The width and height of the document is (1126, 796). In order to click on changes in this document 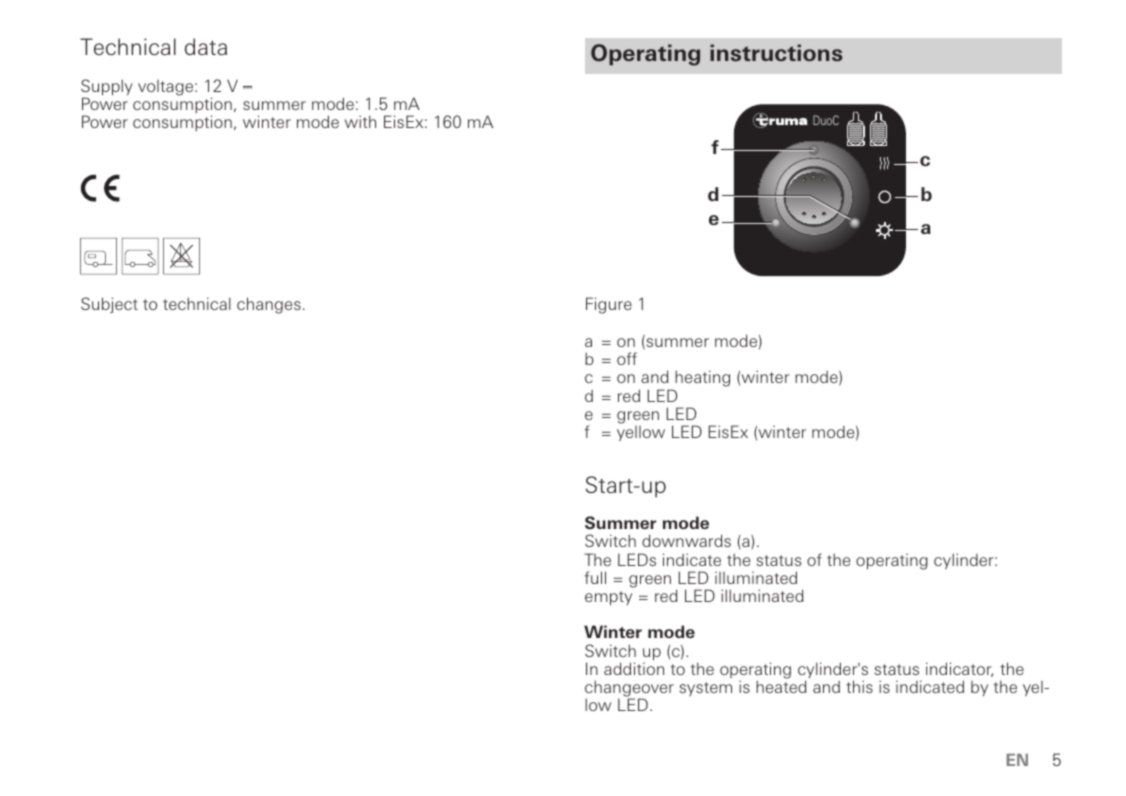, I will do `click(269, 305)`.
